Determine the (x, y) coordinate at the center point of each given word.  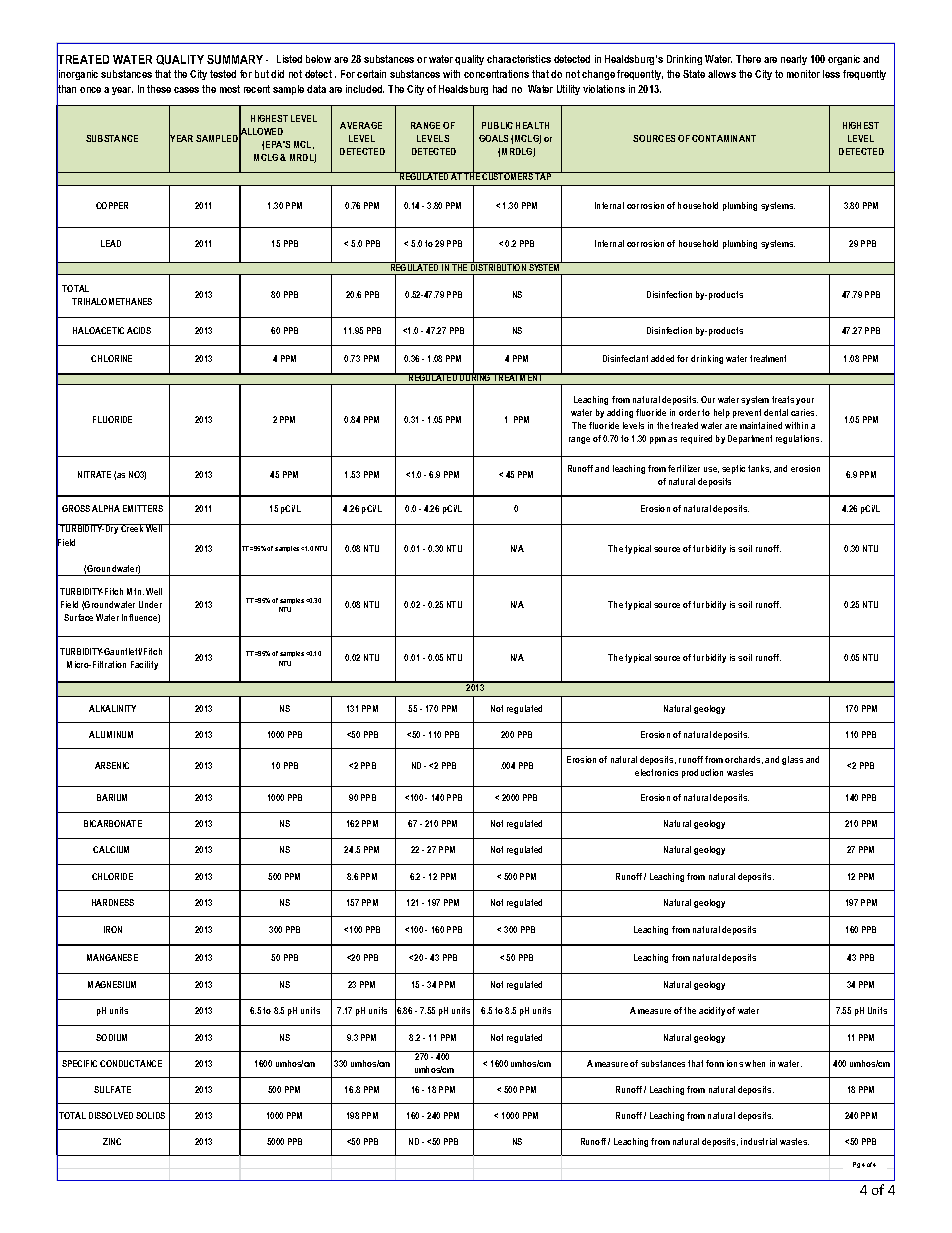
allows (722, 74)
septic (733, 469)
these (159, 89)
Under (150, 604)
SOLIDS (150, 1115)
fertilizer (684, 468)
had (500, 89)
